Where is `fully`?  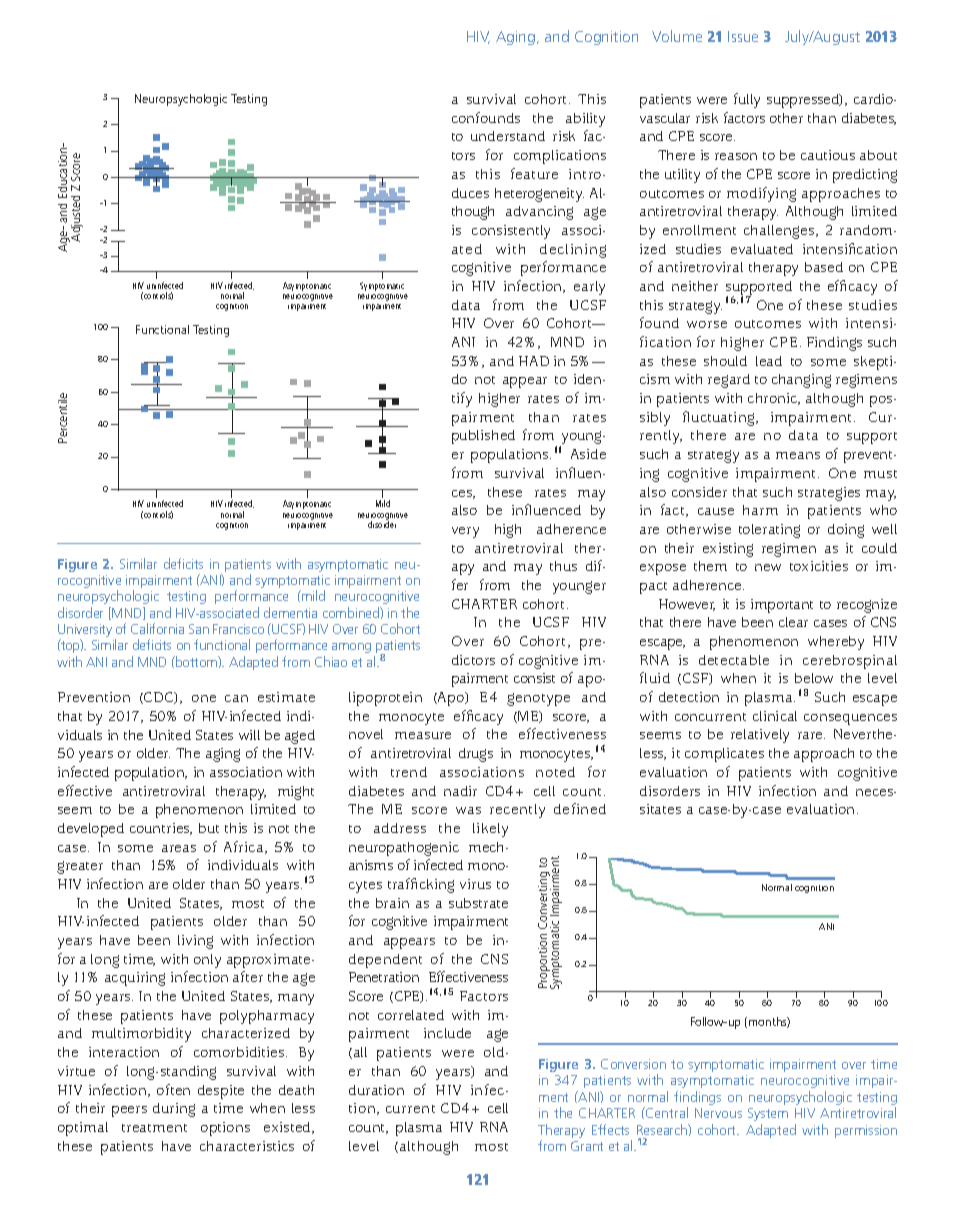
fully is located at coordinates (747, 100).
